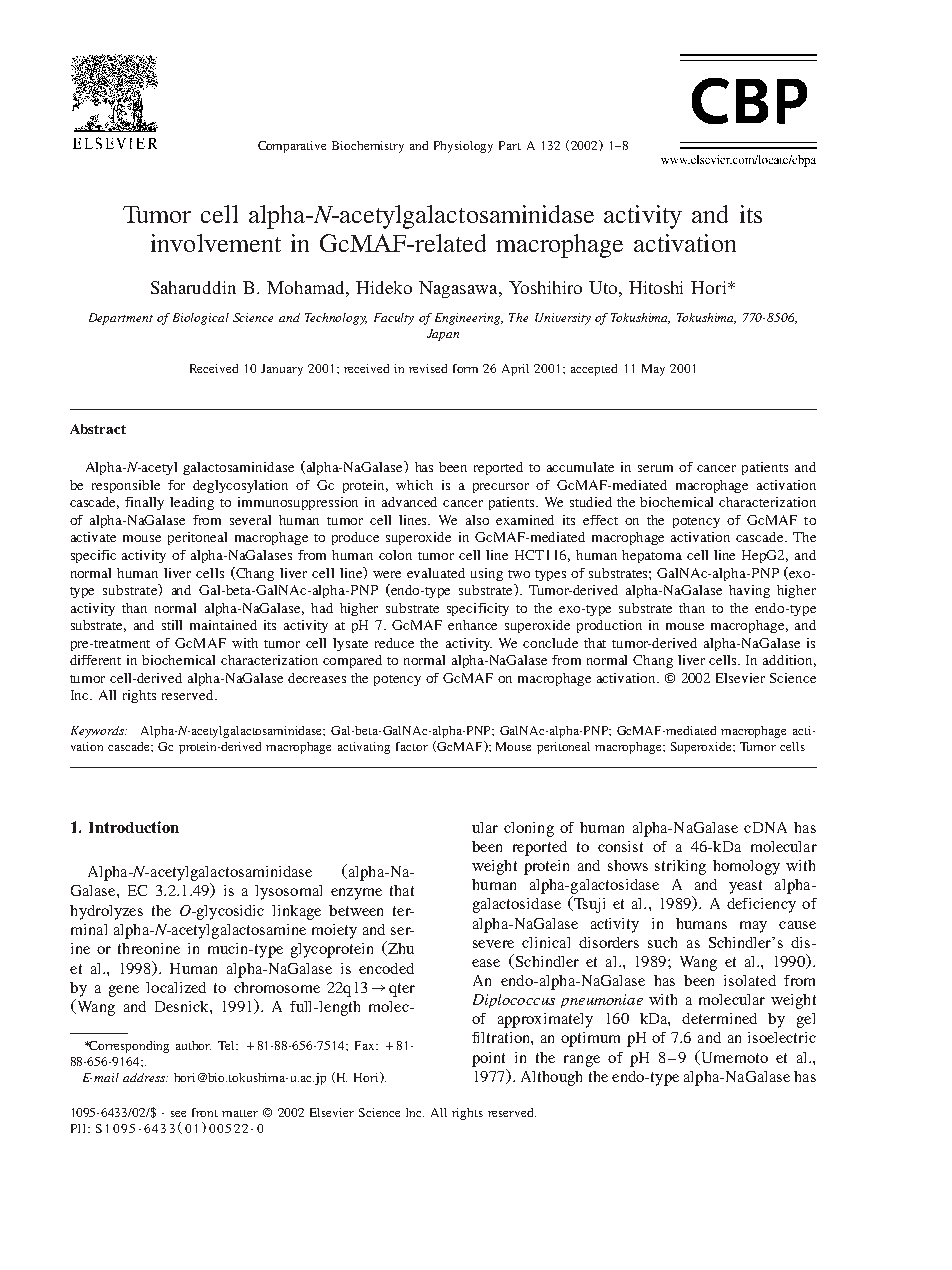  I want to click on Abstract, so click(98, 429).
